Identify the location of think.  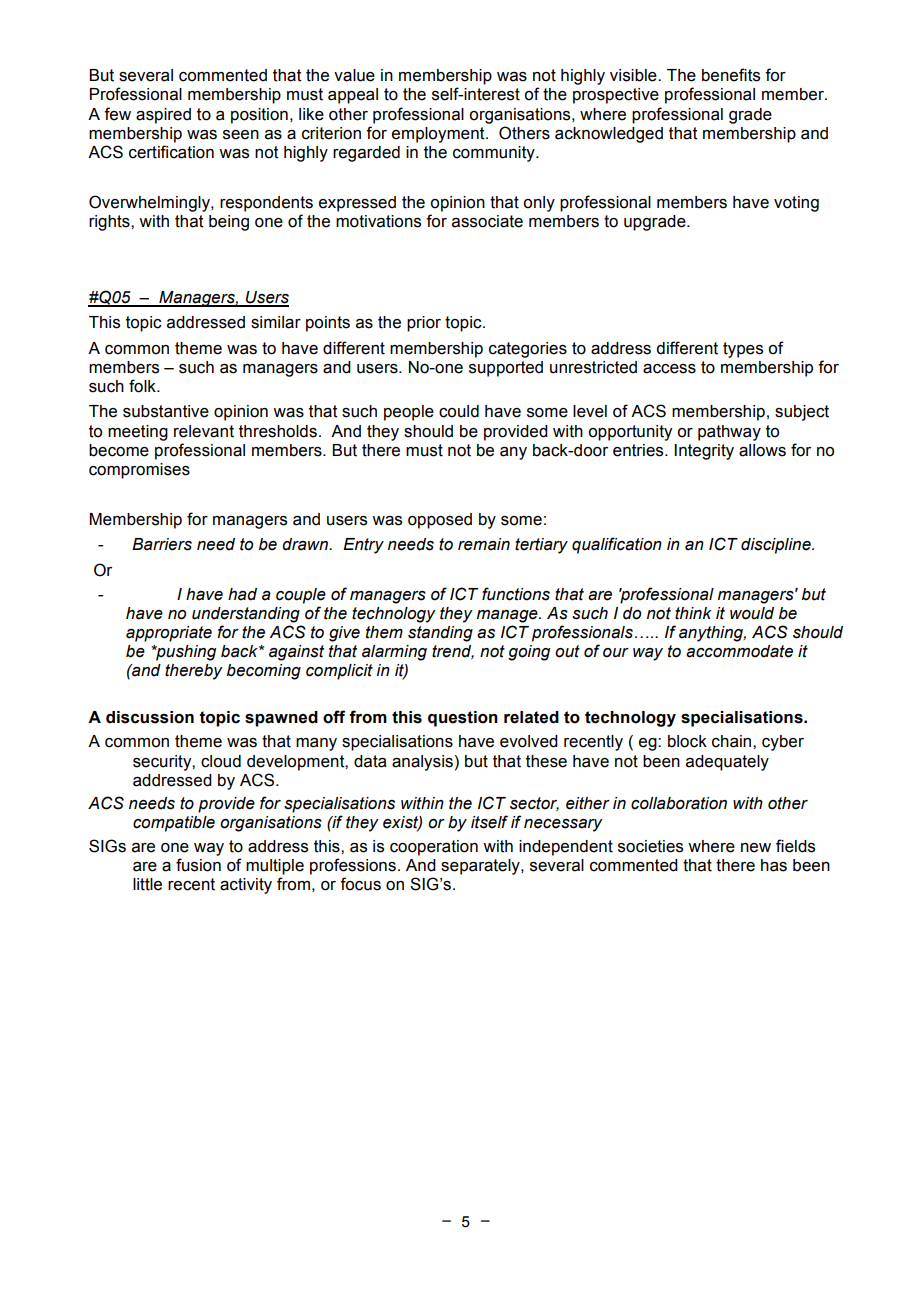
(693, 613).
